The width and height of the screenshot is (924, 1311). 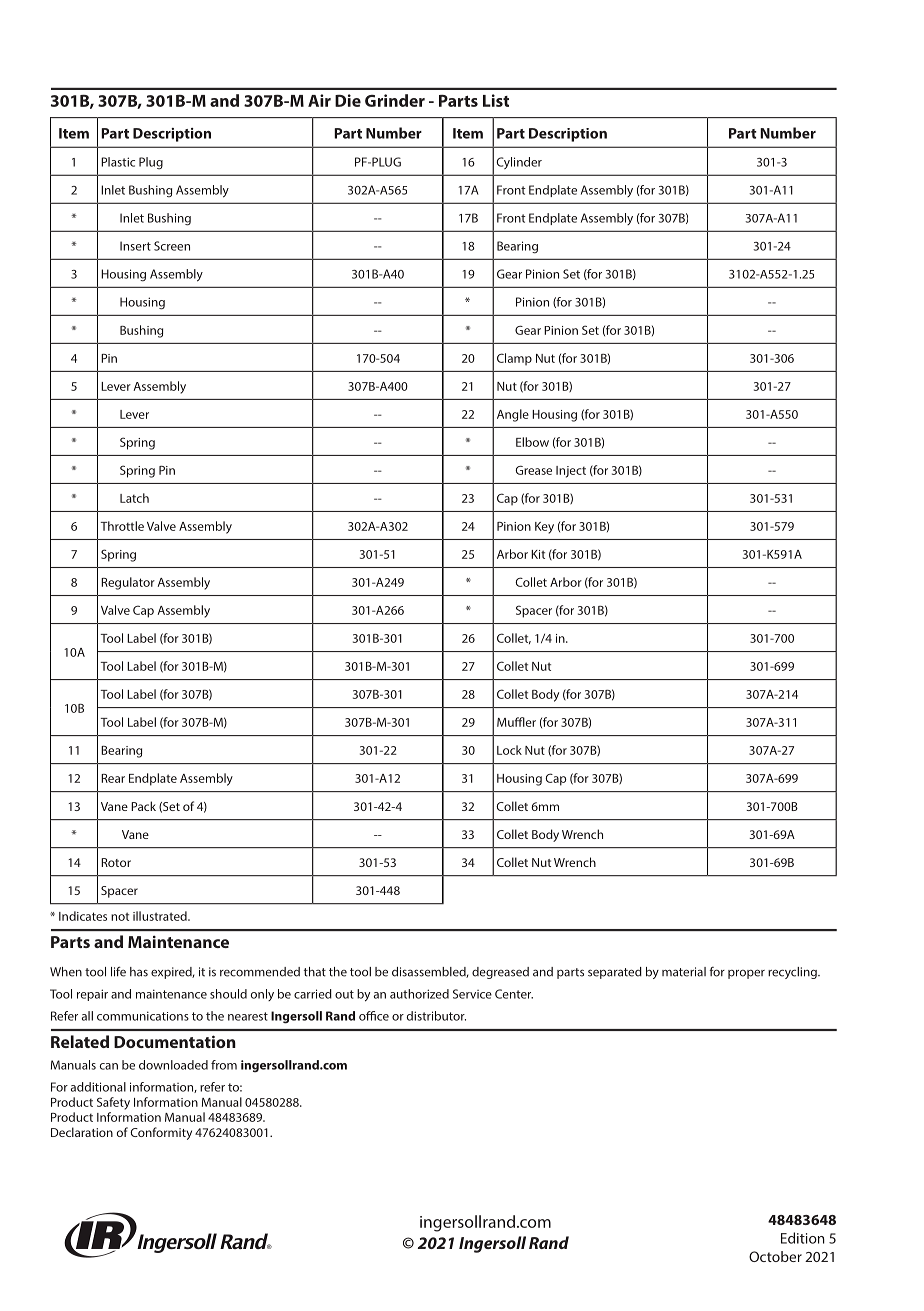 What do you see at coordinates (118, 162) in the screenshot?
I see `Plastic` at bounding box center [118, 162].
